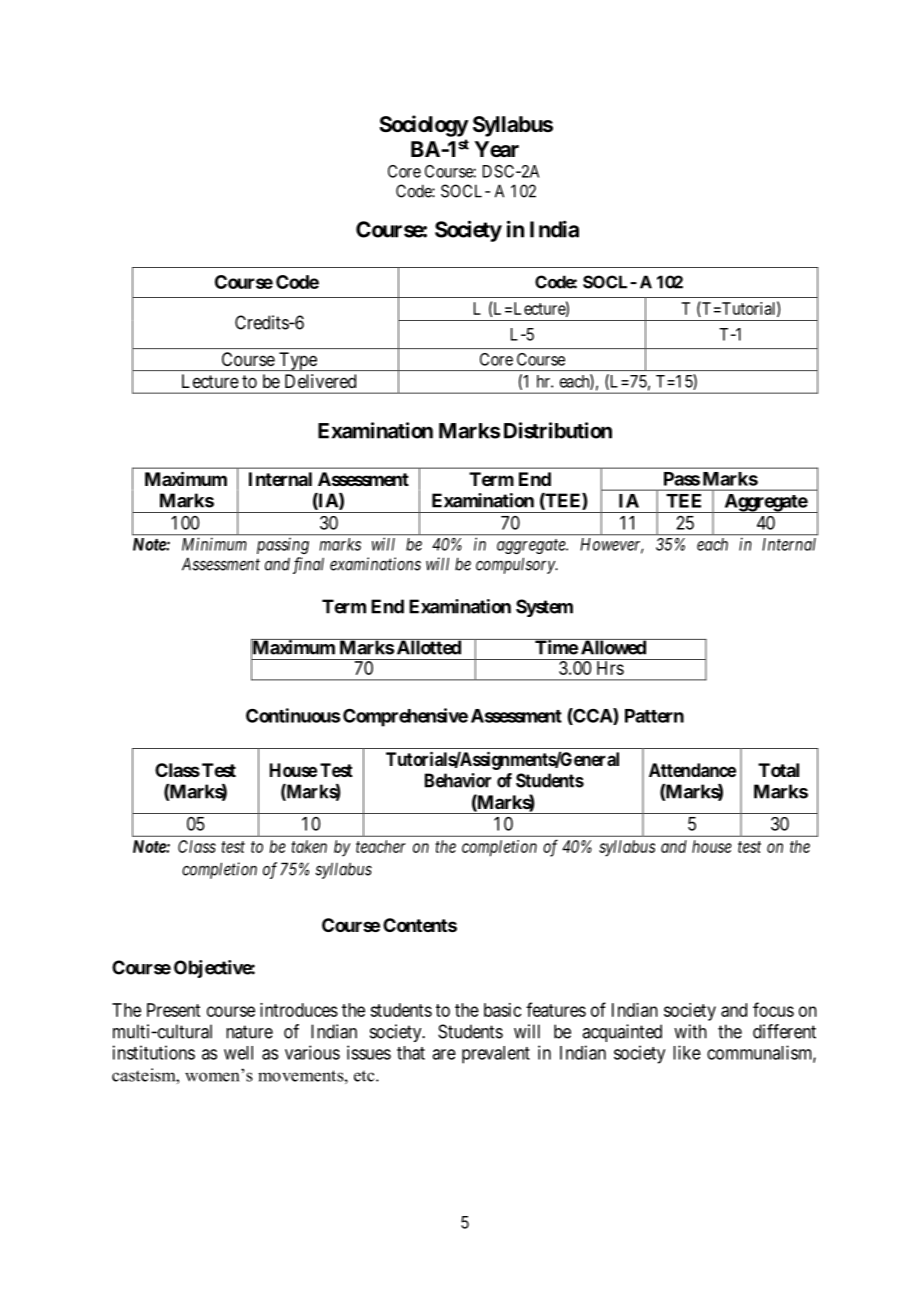 Image resolution: width=924 pixels, height=1308 pixels. Describe the element at coordinates (496, 149) in the screenshot. I see `Year` at that location.
